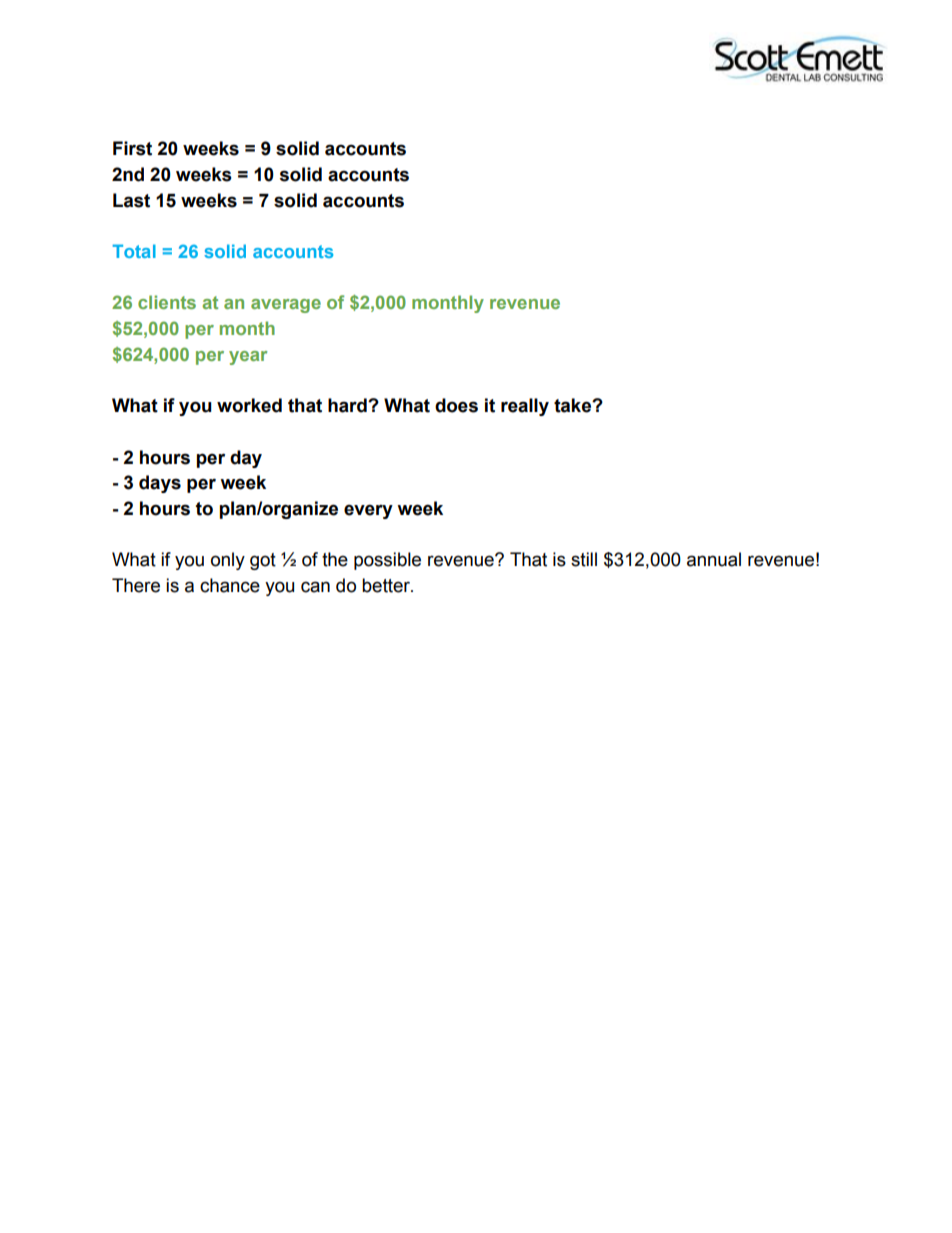 The height and width of the screenshot is (1233, 952). Describe the element at coordinates (456, 405) in the screenshot. I see `does` at that location.
